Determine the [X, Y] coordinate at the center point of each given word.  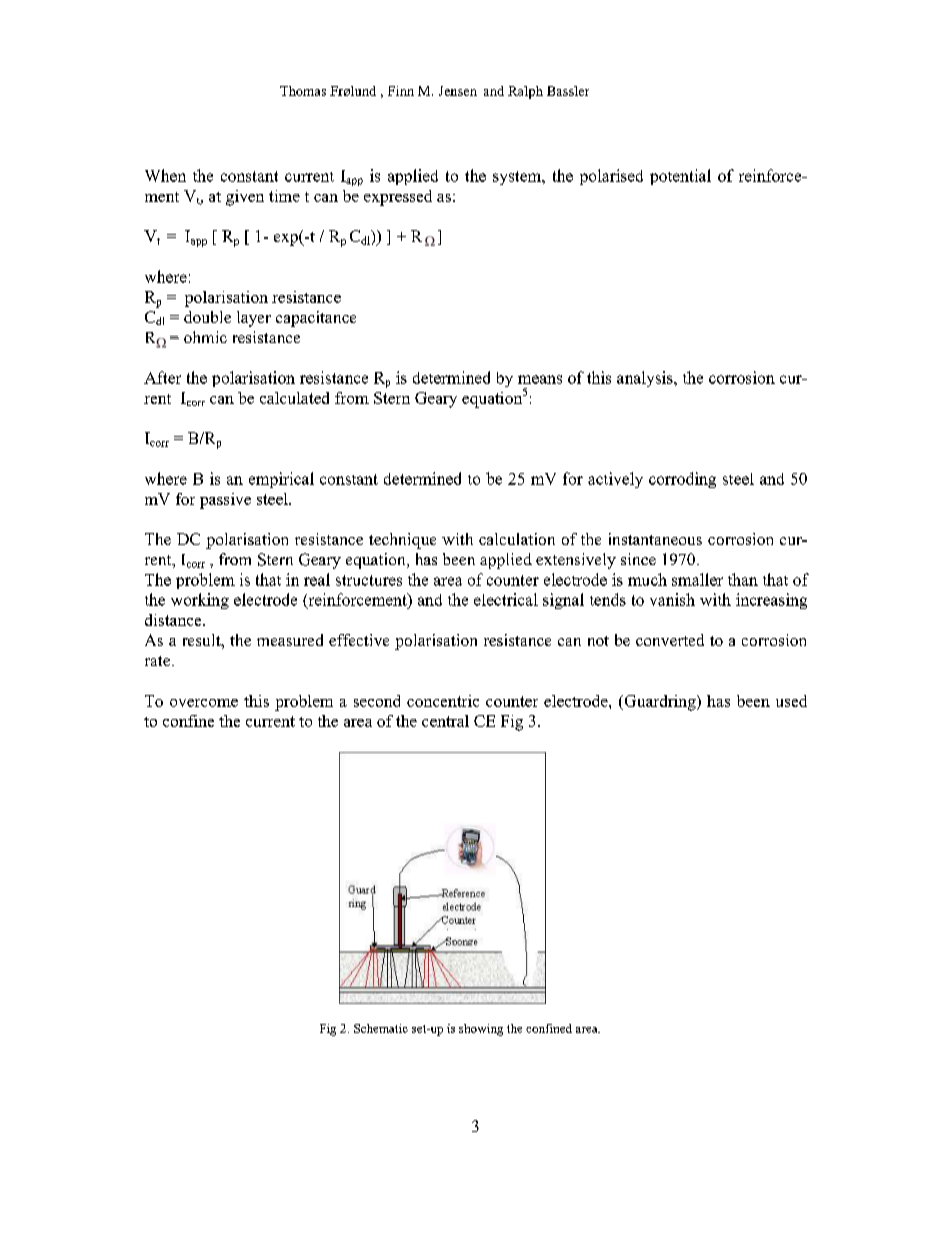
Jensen [458, 91]
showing [481, 1030]
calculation [517, 539]
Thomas [303, 91]
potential [680, 177]
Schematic [381, 1028]
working [200, 601]
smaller [697, 579]
